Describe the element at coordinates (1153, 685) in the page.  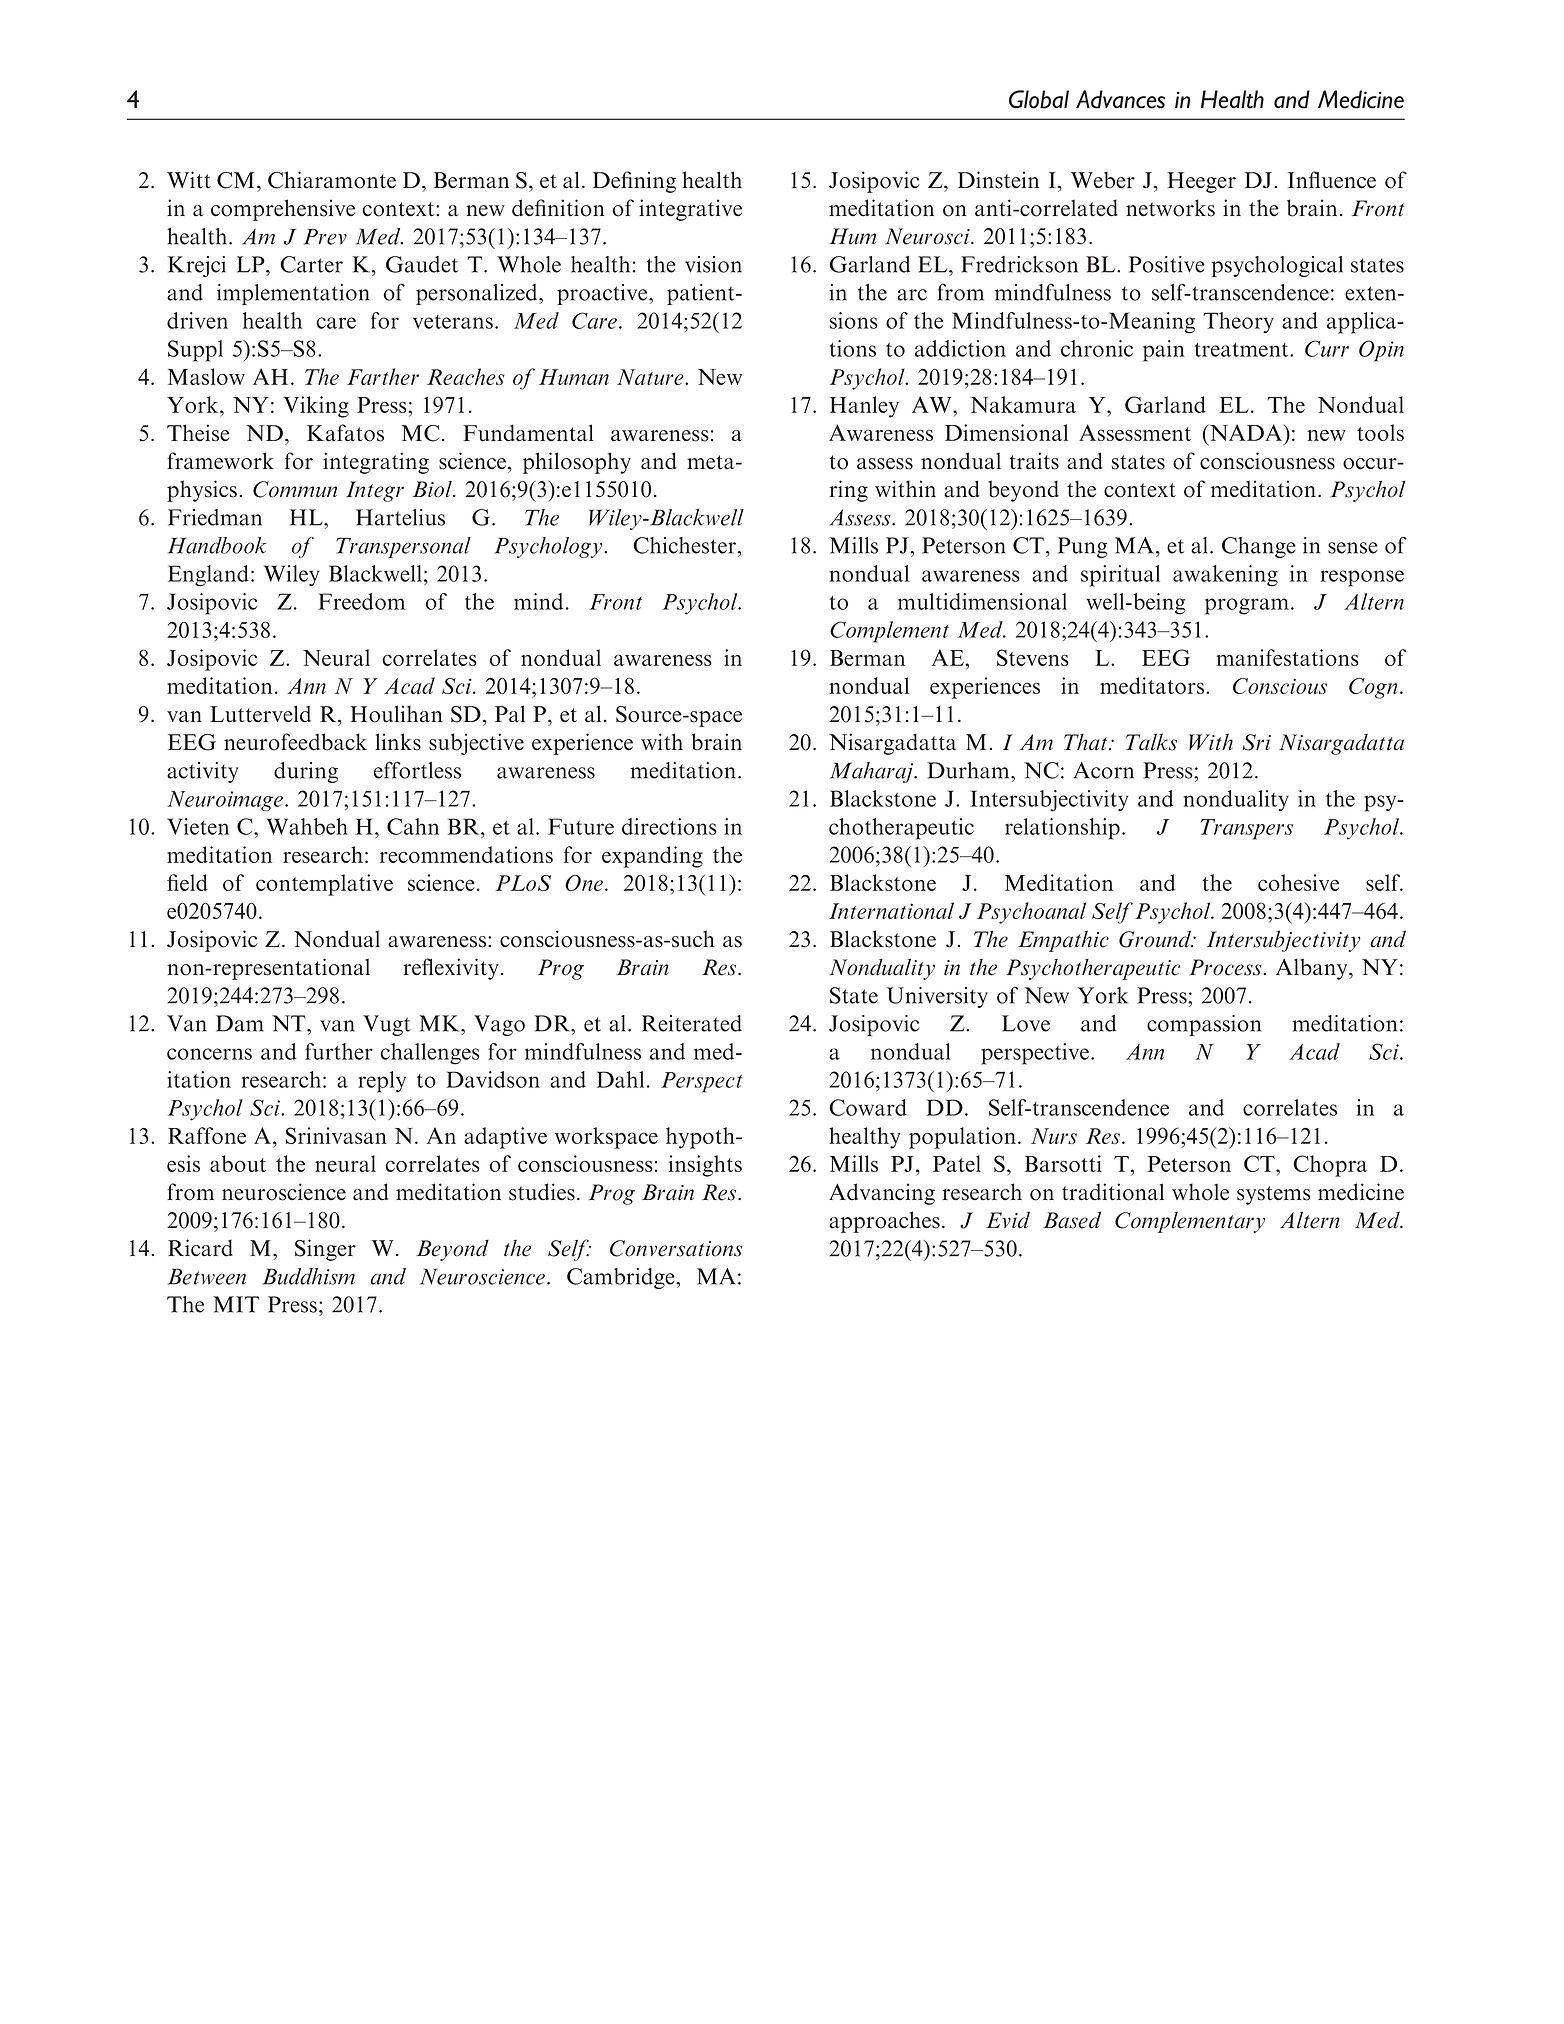
I see `meditators` at that location.
